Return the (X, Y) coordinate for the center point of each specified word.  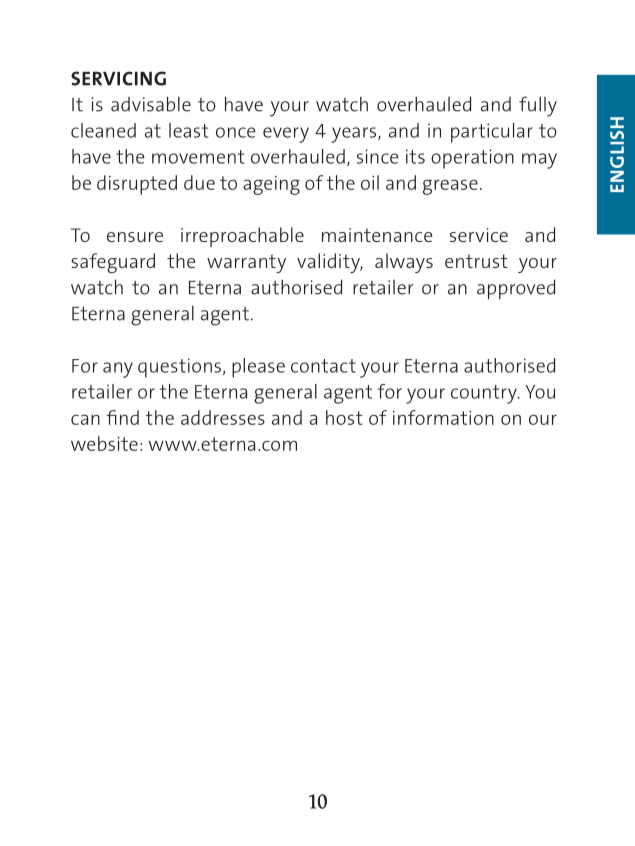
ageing (271, 185)
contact (323, 366)
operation (472, 159)
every (286, 135)
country (485, 394)
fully (538, 106)
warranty (246, 263)
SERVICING (118, 78)
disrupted (137, 185)
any (118, 370)
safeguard (113, 263)
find (122, 417)
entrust (476, 261)
